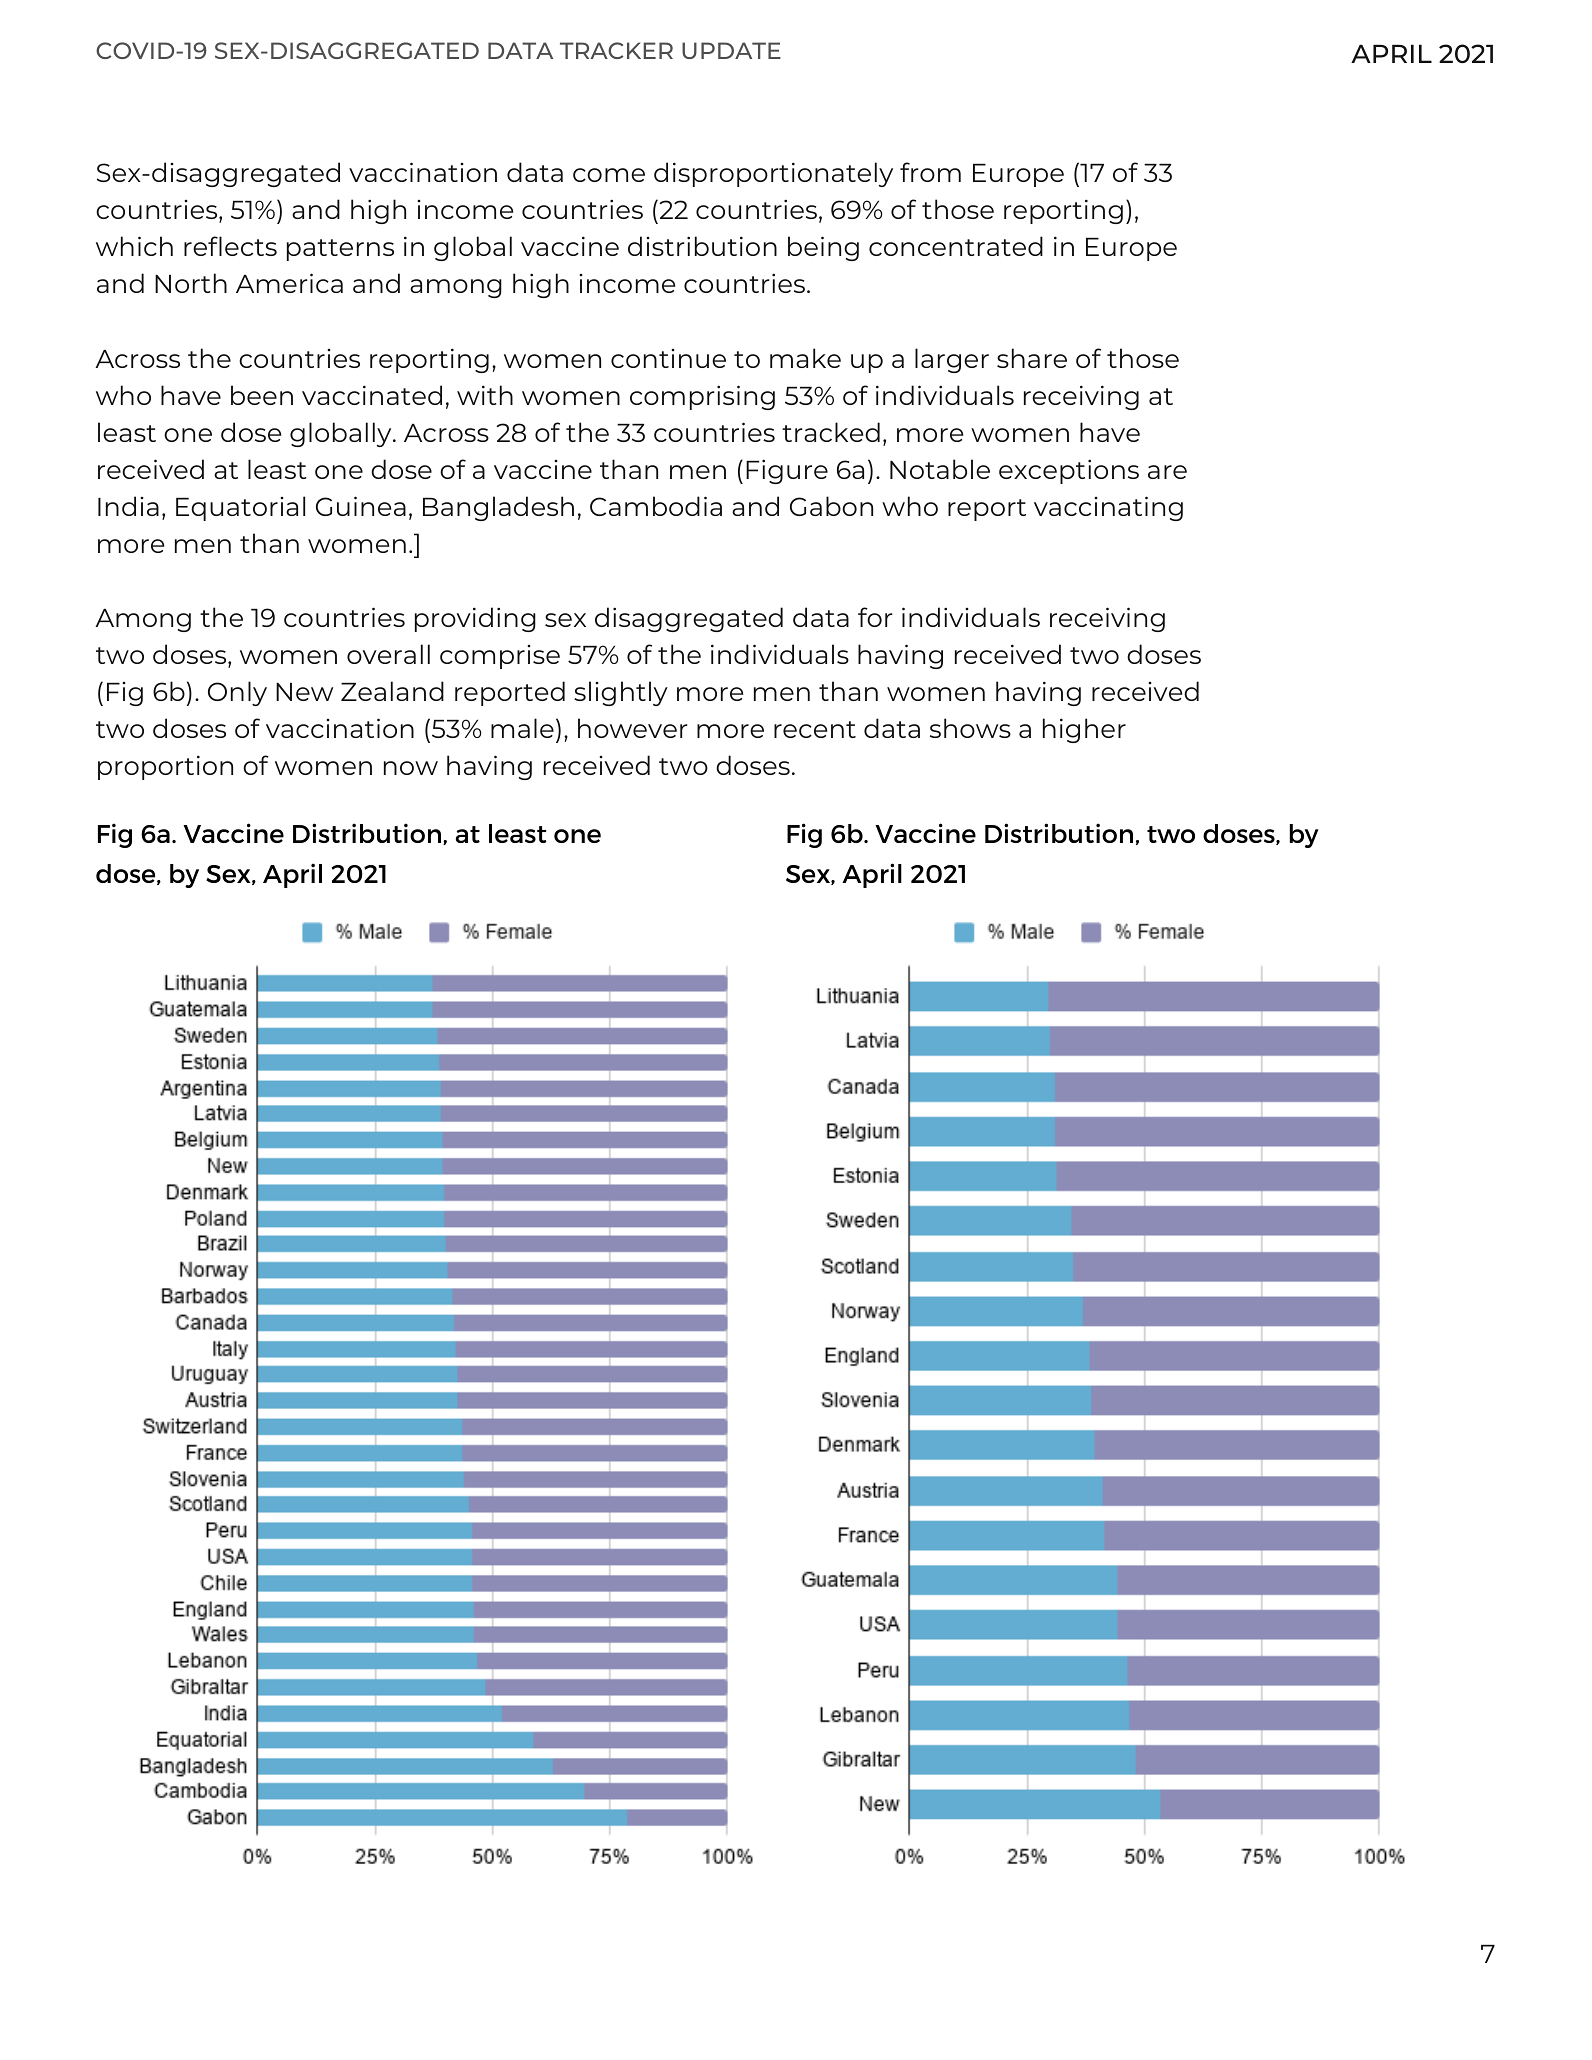 Image resolution: width=1592 pixels, height=2060 pixels. I want to click on comprising, so click(702, 397).
